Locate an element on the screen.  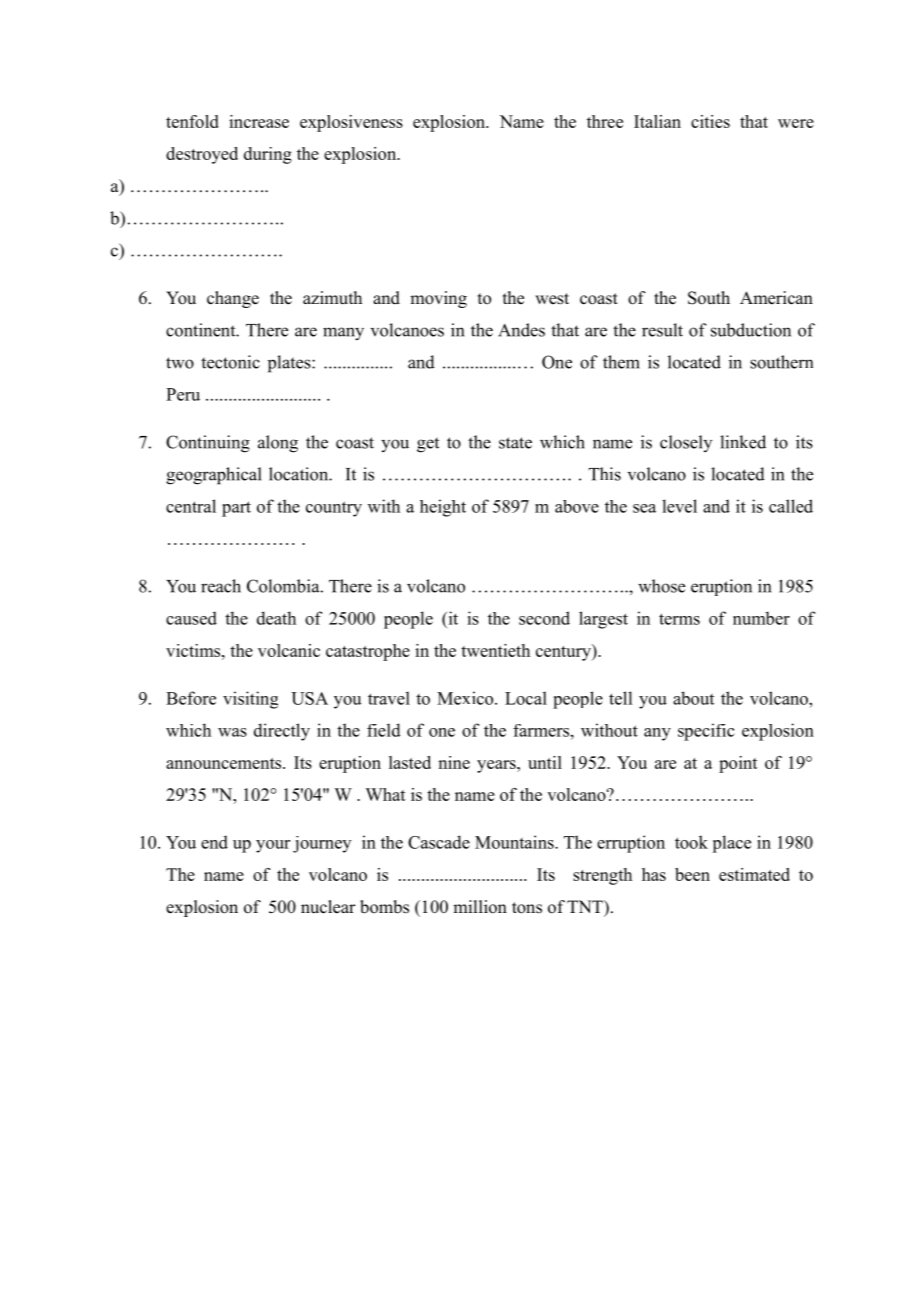
subduction is located at coordinates (751, 330).
